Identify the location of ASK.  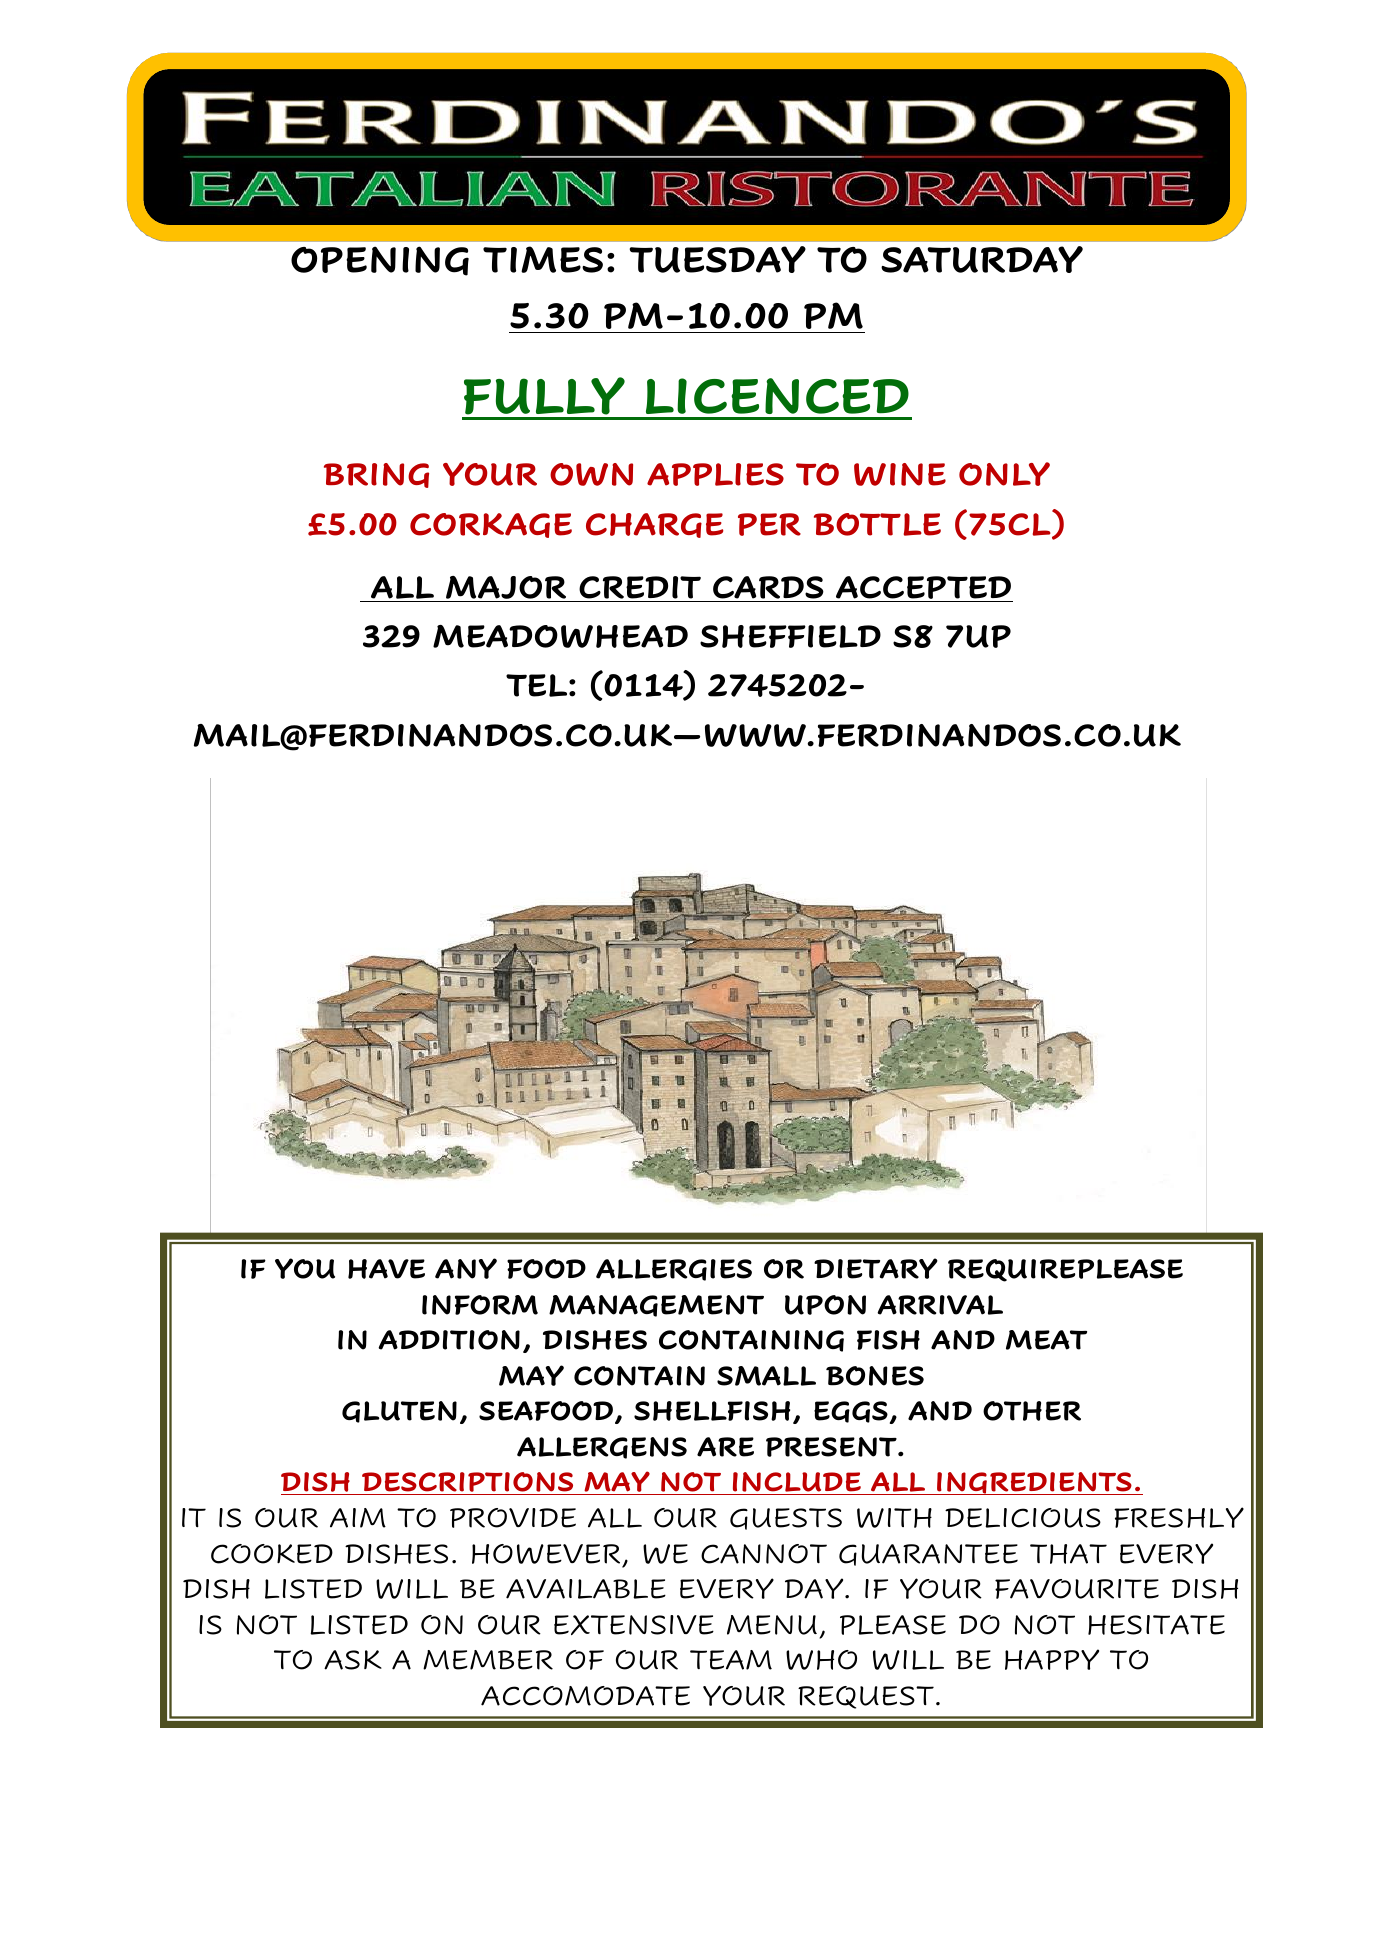
(353, 1660).
